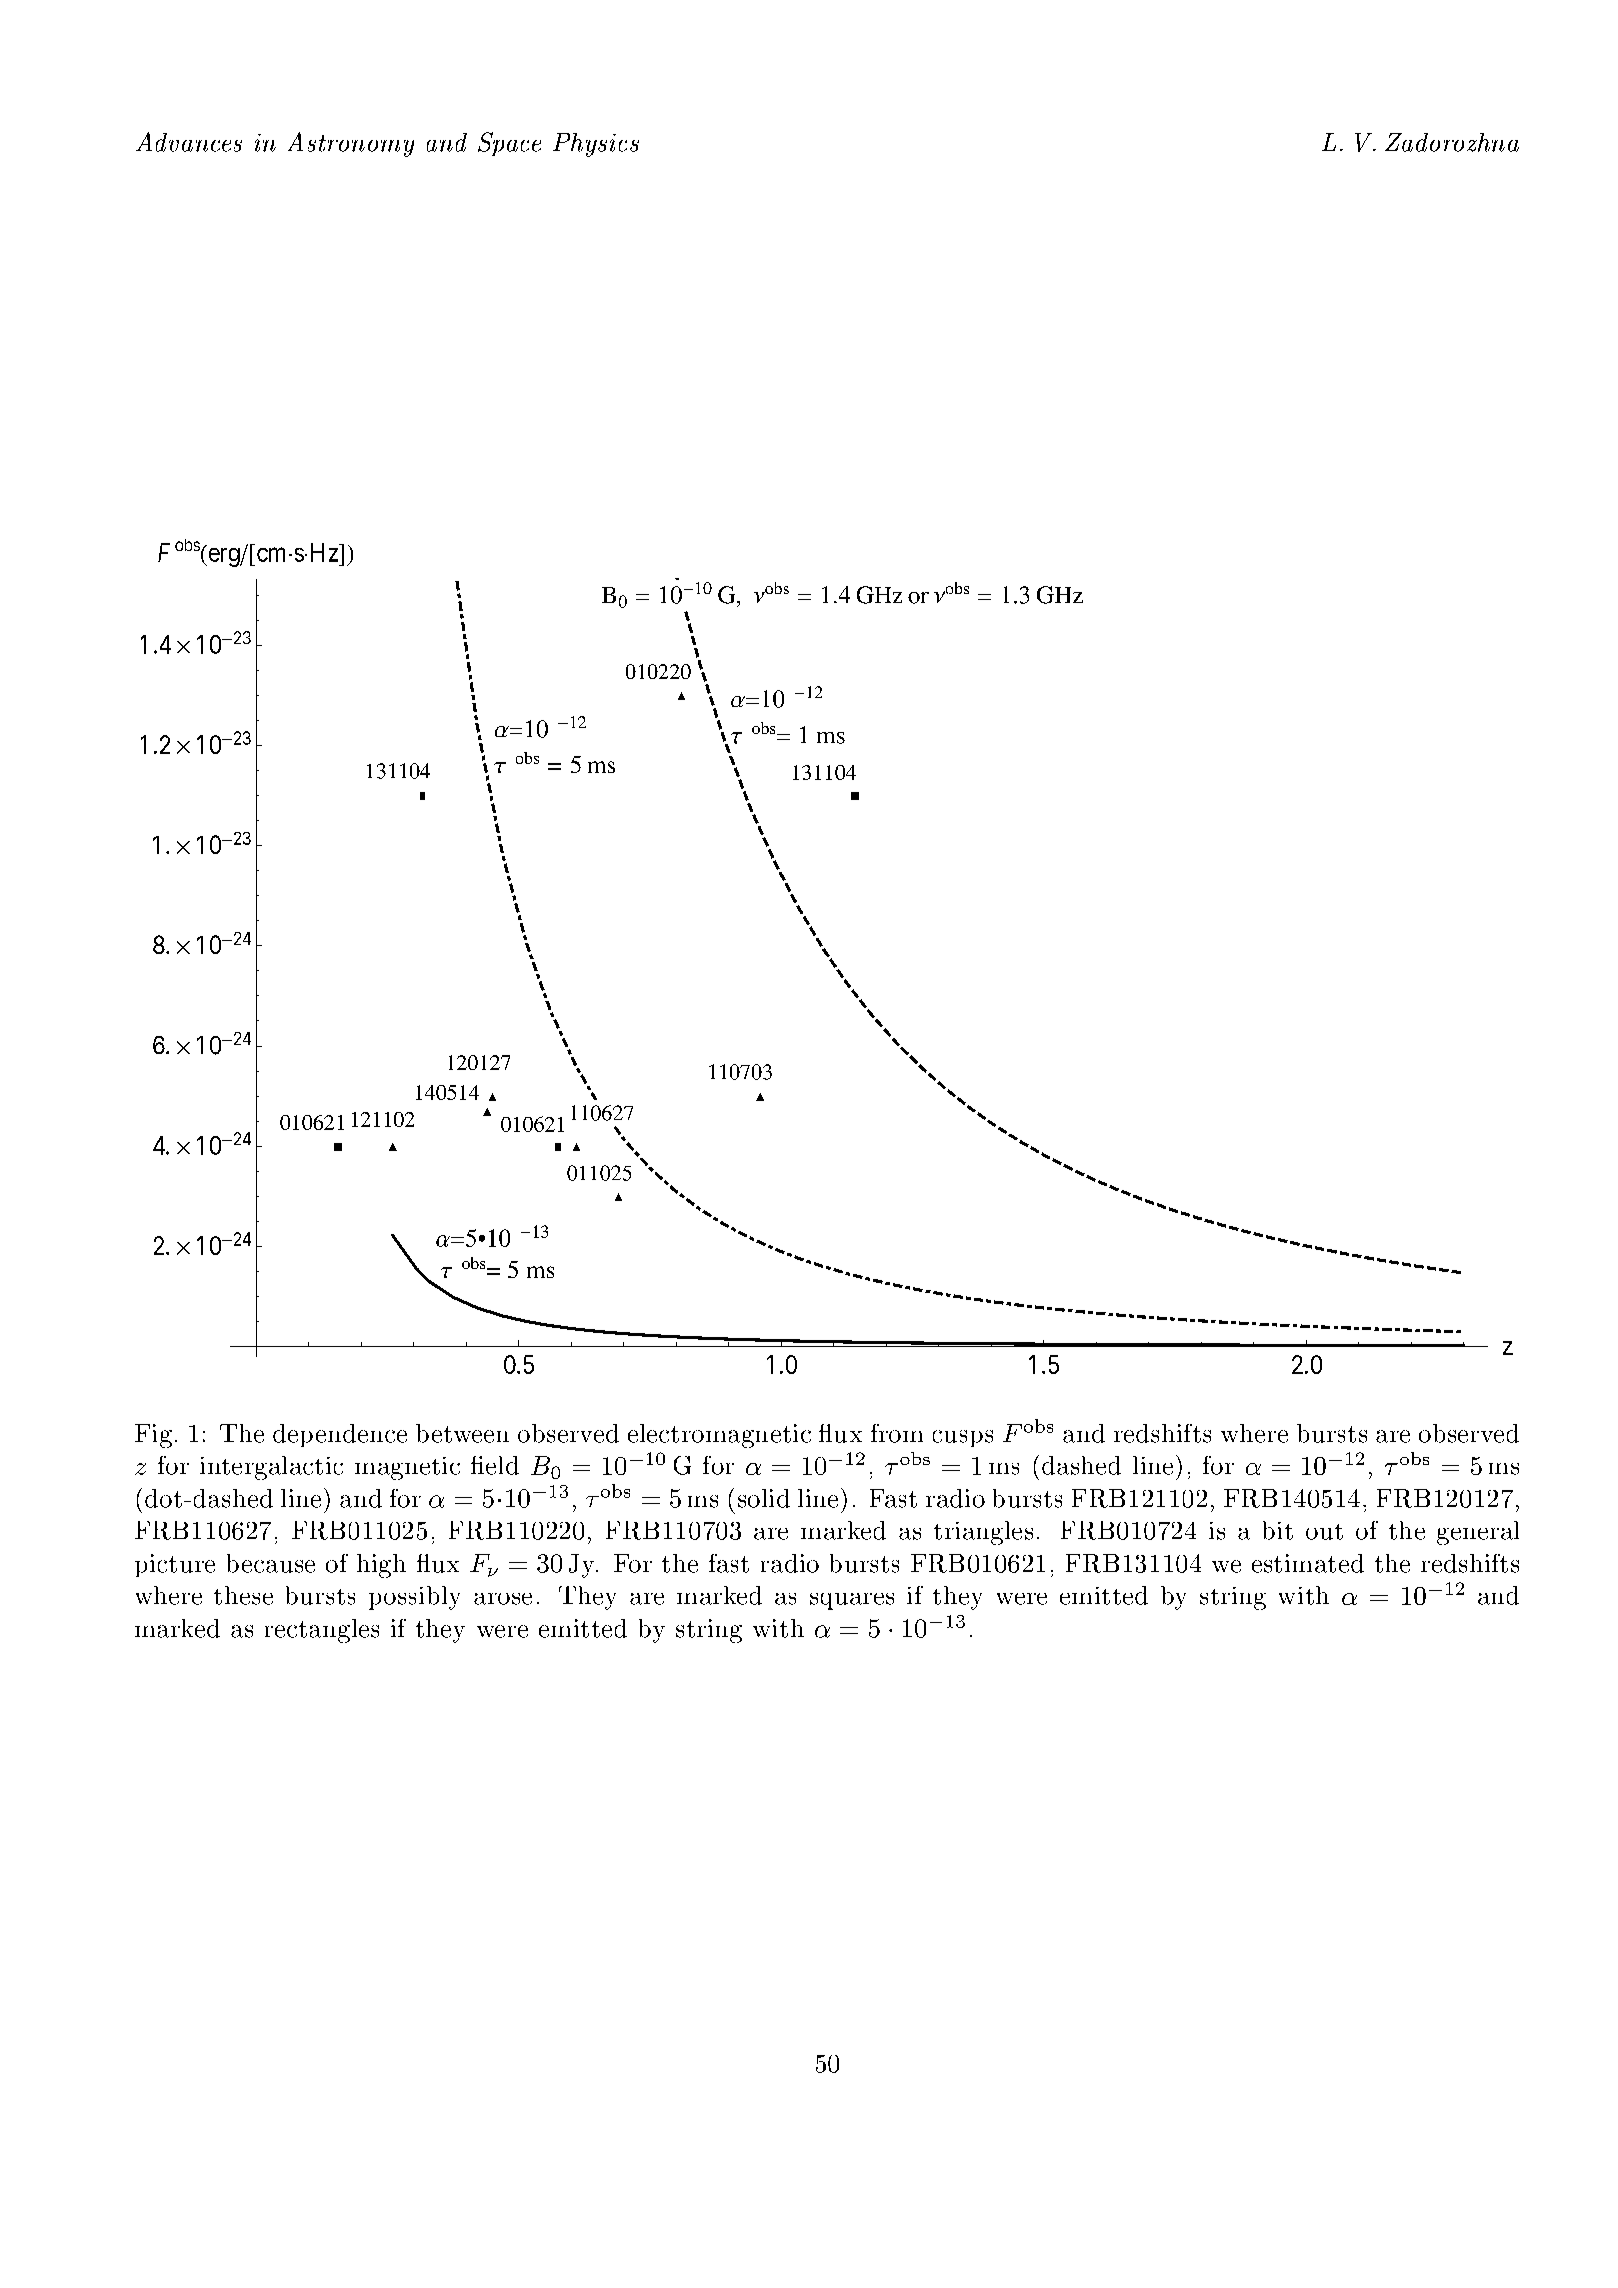 The height and width of the screenshot is (2288, 1618). What do you see at coordinates (852, 1601) in the screenshot?
I see `squares` at bounding box center [852, 1601].
